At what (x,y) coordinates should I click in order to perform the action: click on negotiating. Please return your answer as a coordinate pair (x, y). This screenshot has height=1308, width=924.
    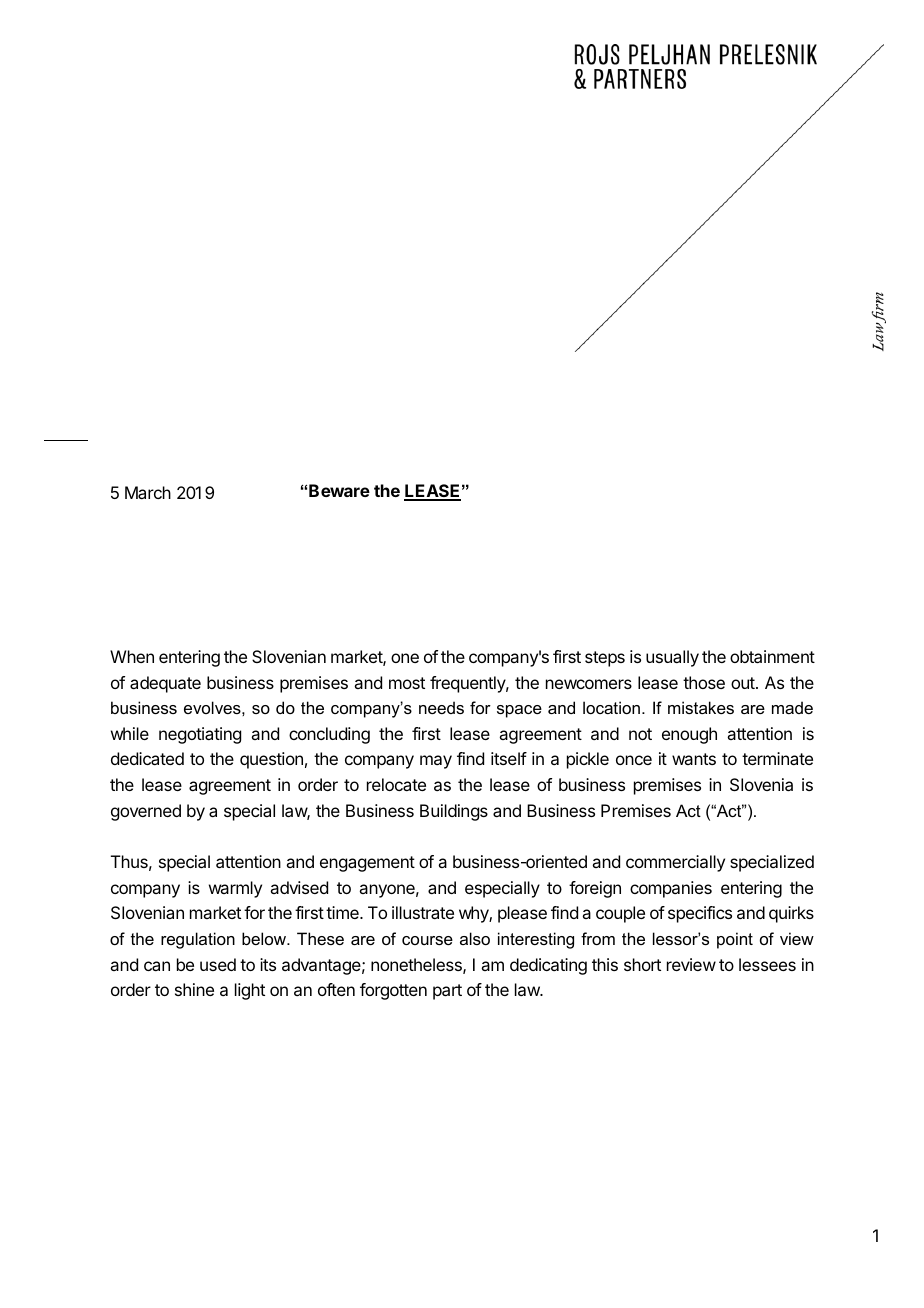
    Looking at the image, I should click on (200, 735).
